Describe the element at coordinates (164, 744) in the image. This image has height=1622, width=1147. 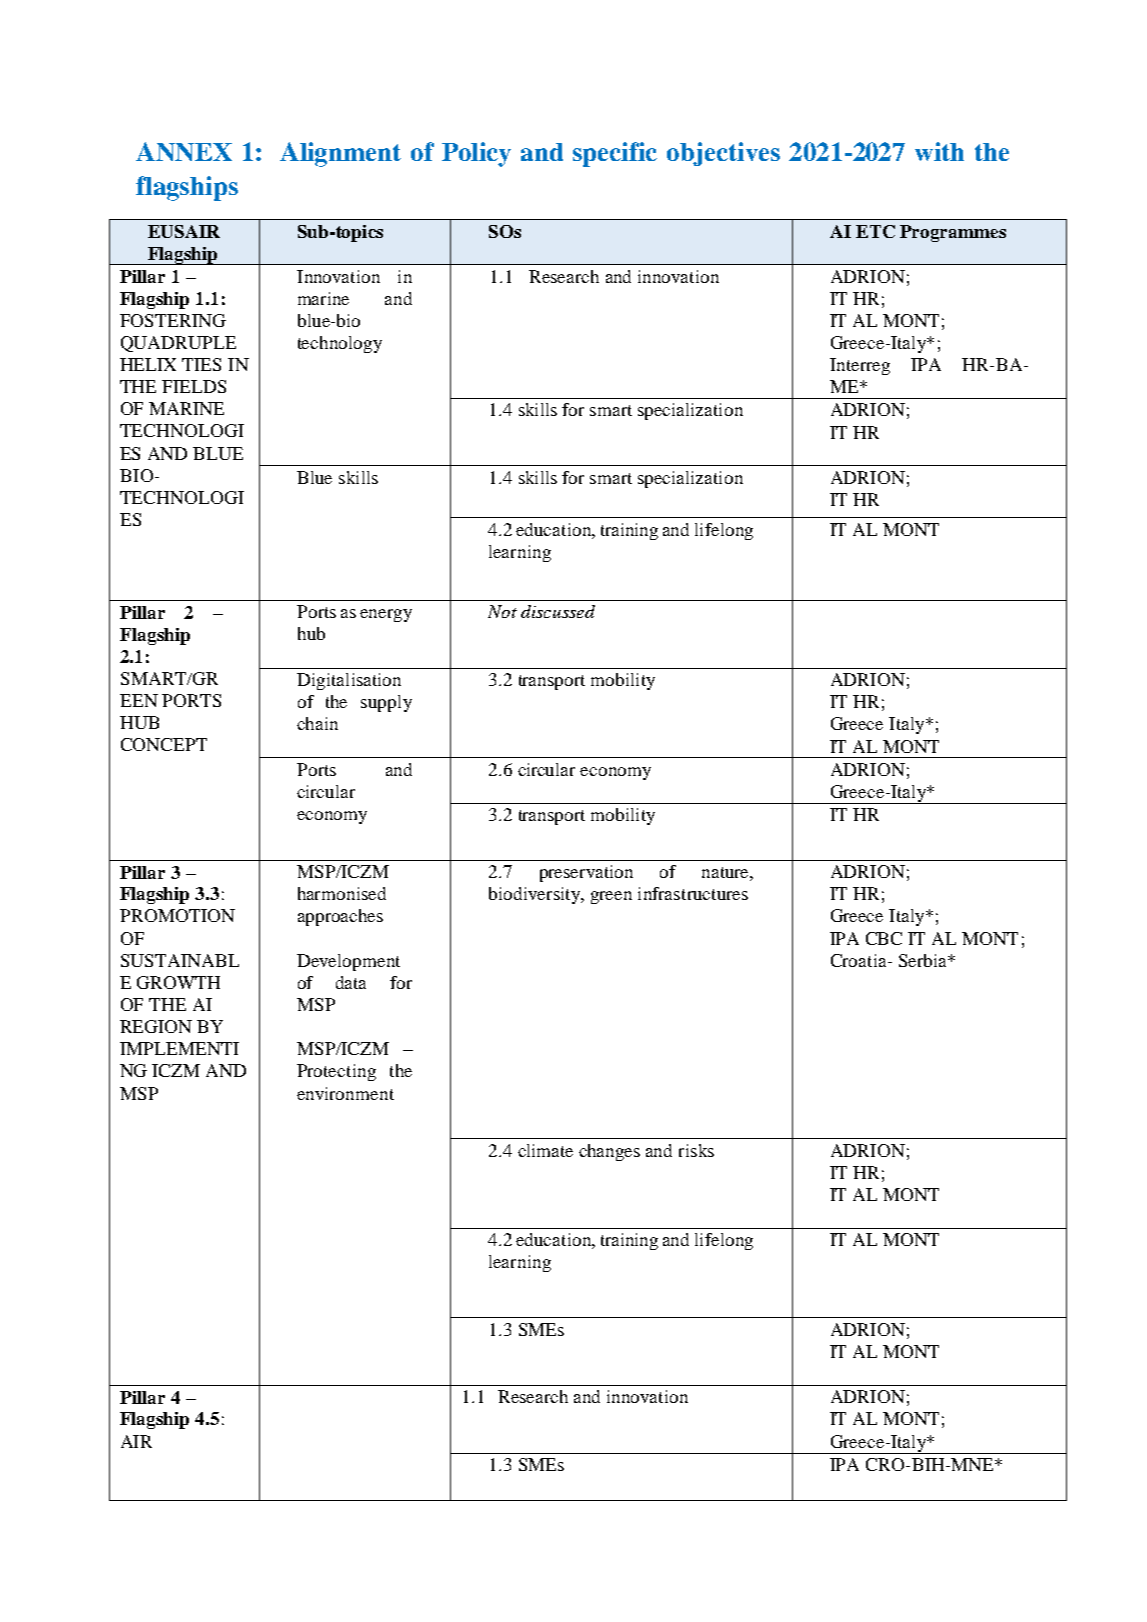
I see `CONCEPT` at that location.
